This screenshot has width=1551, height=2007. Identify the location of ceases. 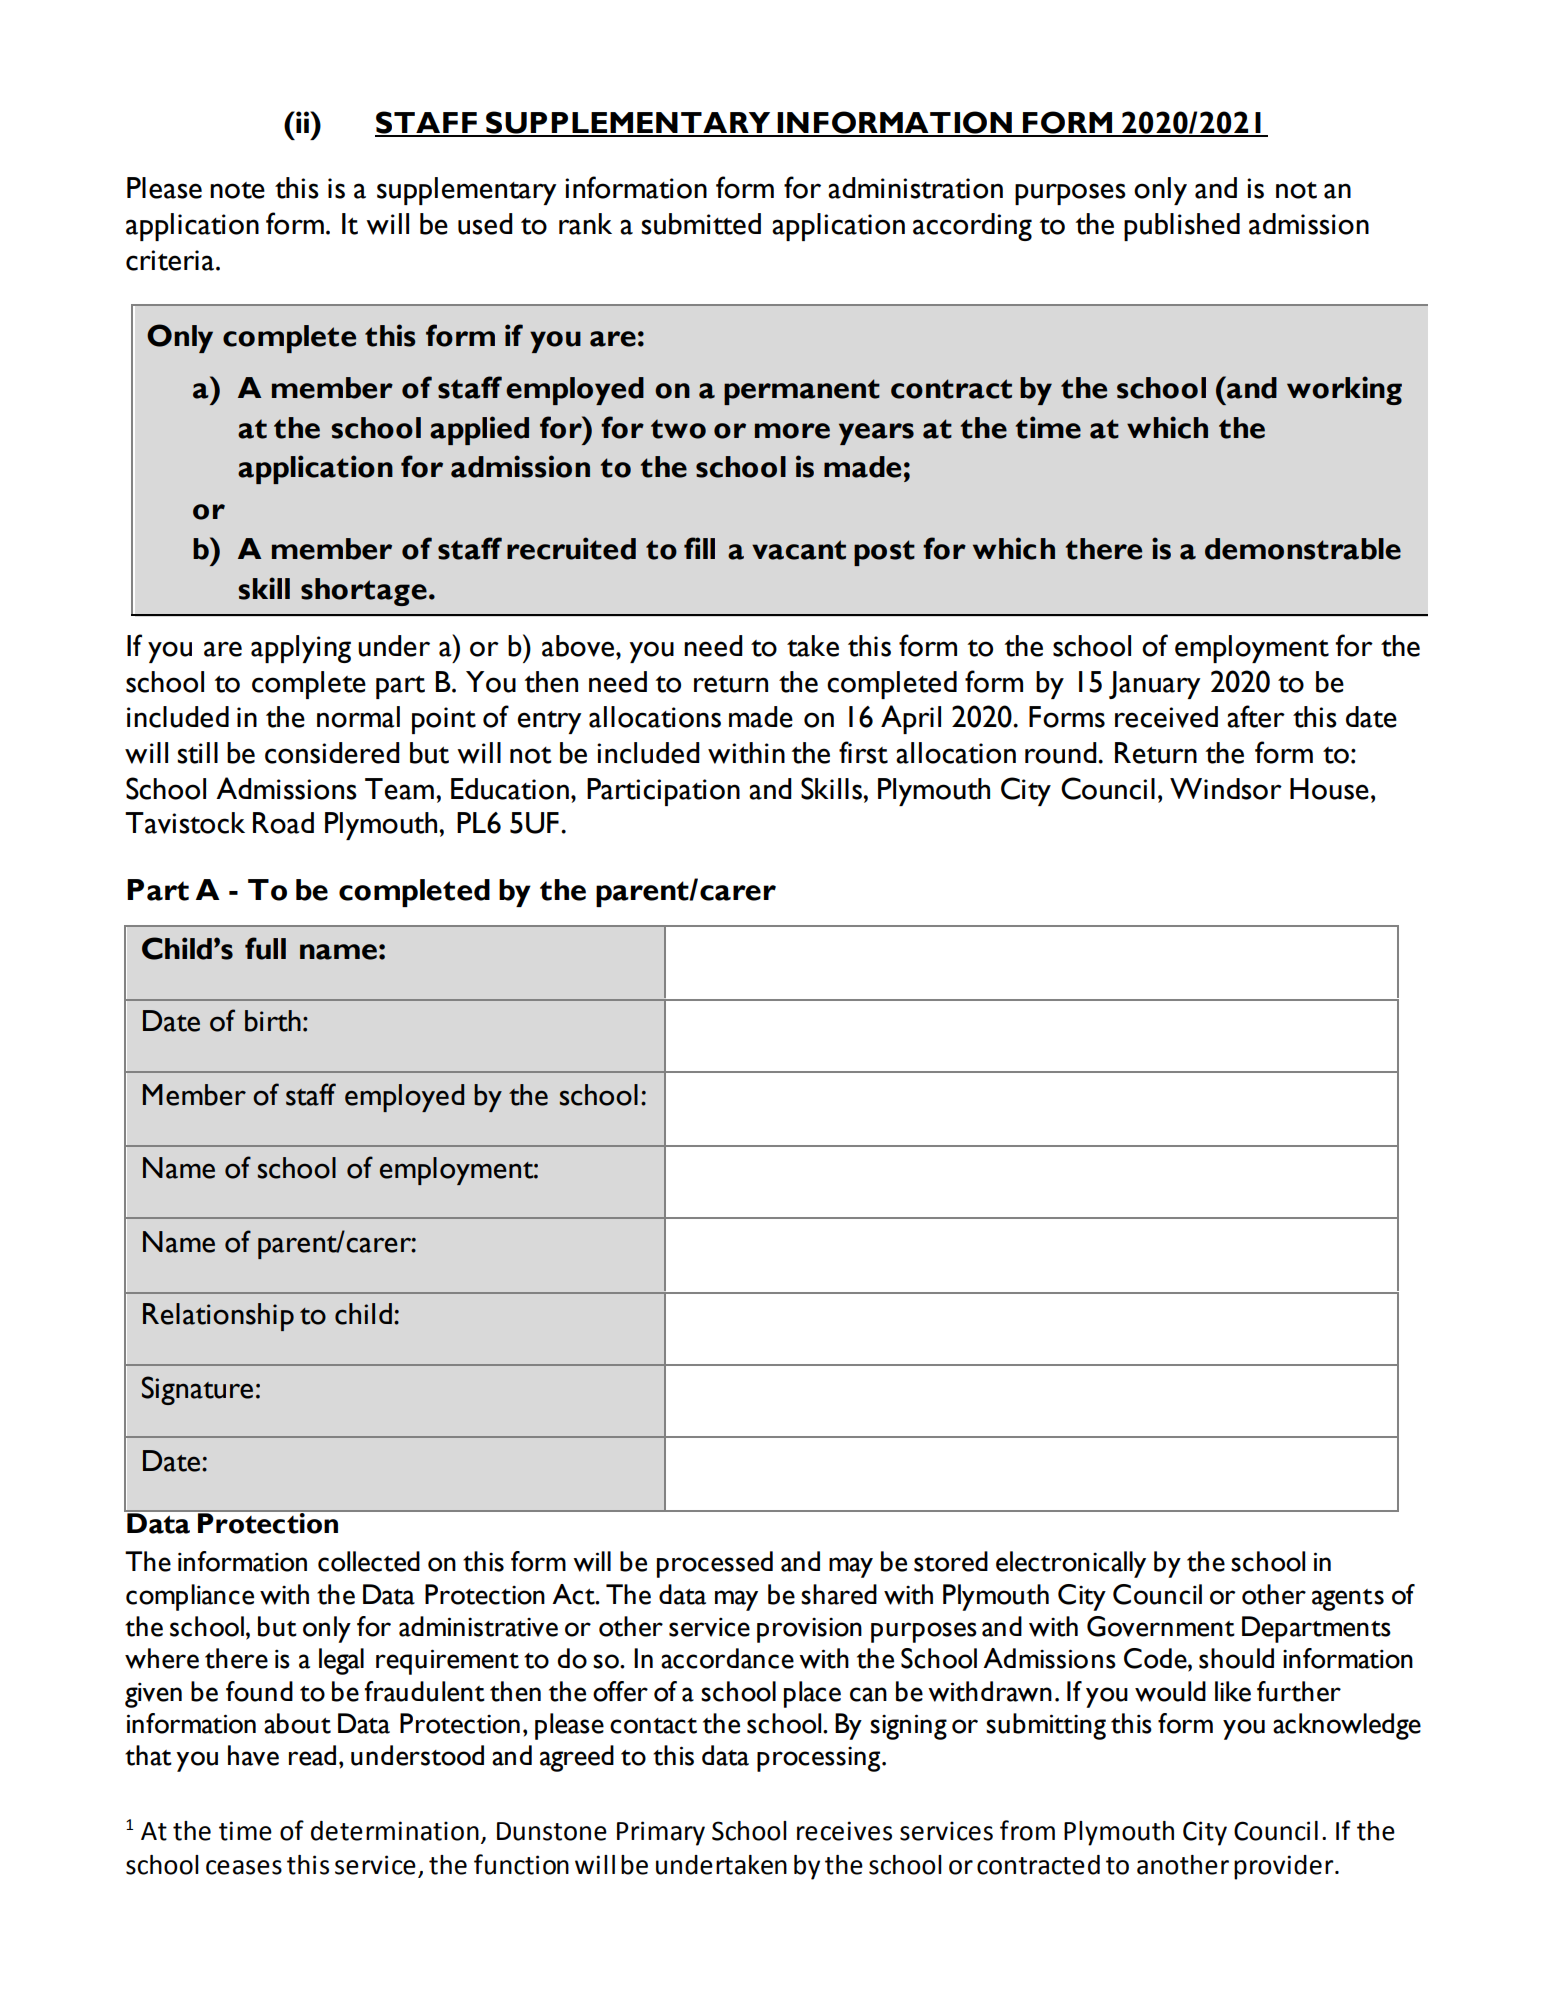
(244, 1867).
